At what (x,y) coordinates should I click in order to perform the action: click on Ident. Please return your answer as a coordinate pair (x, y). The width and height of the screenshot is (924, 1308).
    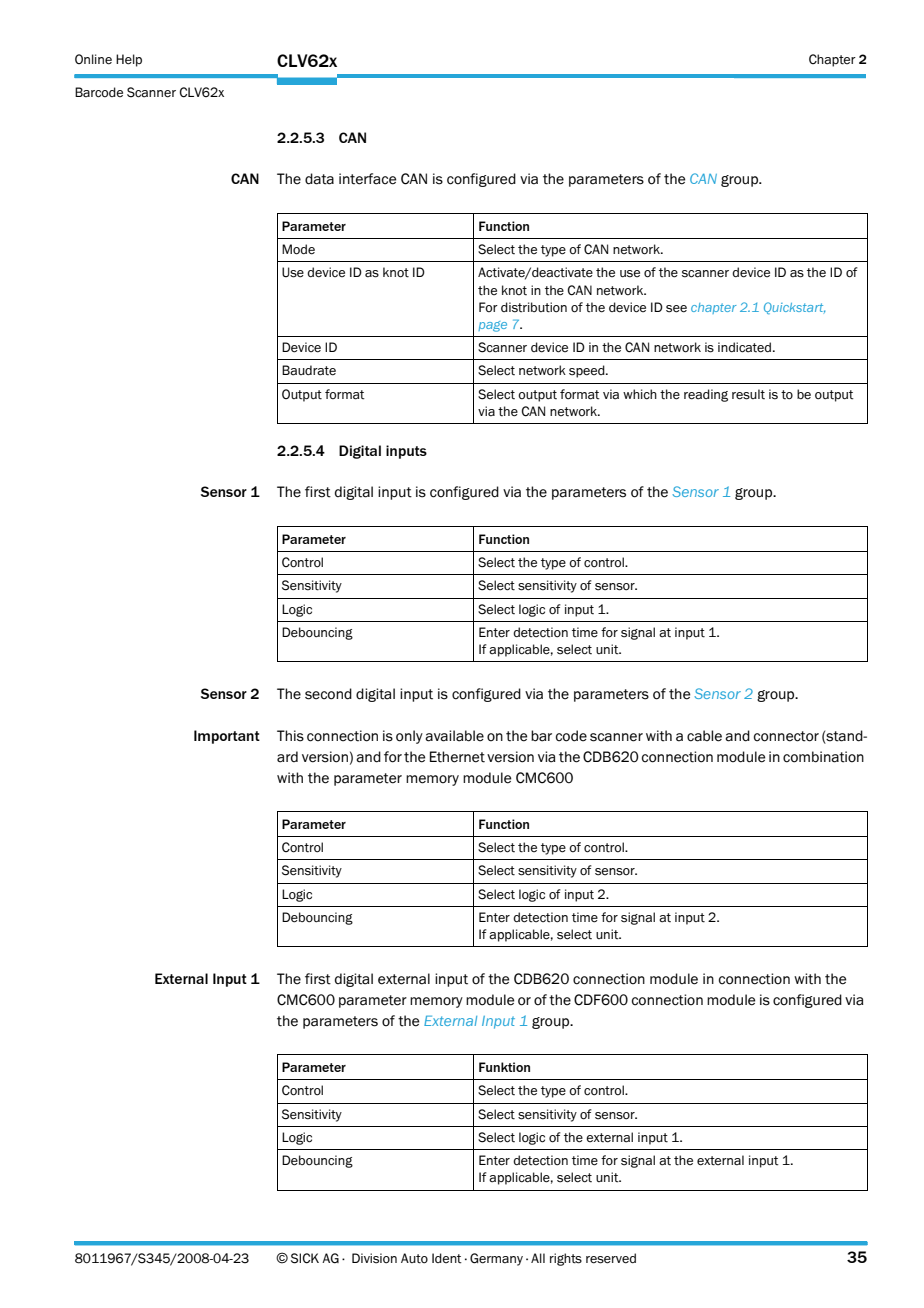
    Looking at the image, I should click on (447, 1258).
